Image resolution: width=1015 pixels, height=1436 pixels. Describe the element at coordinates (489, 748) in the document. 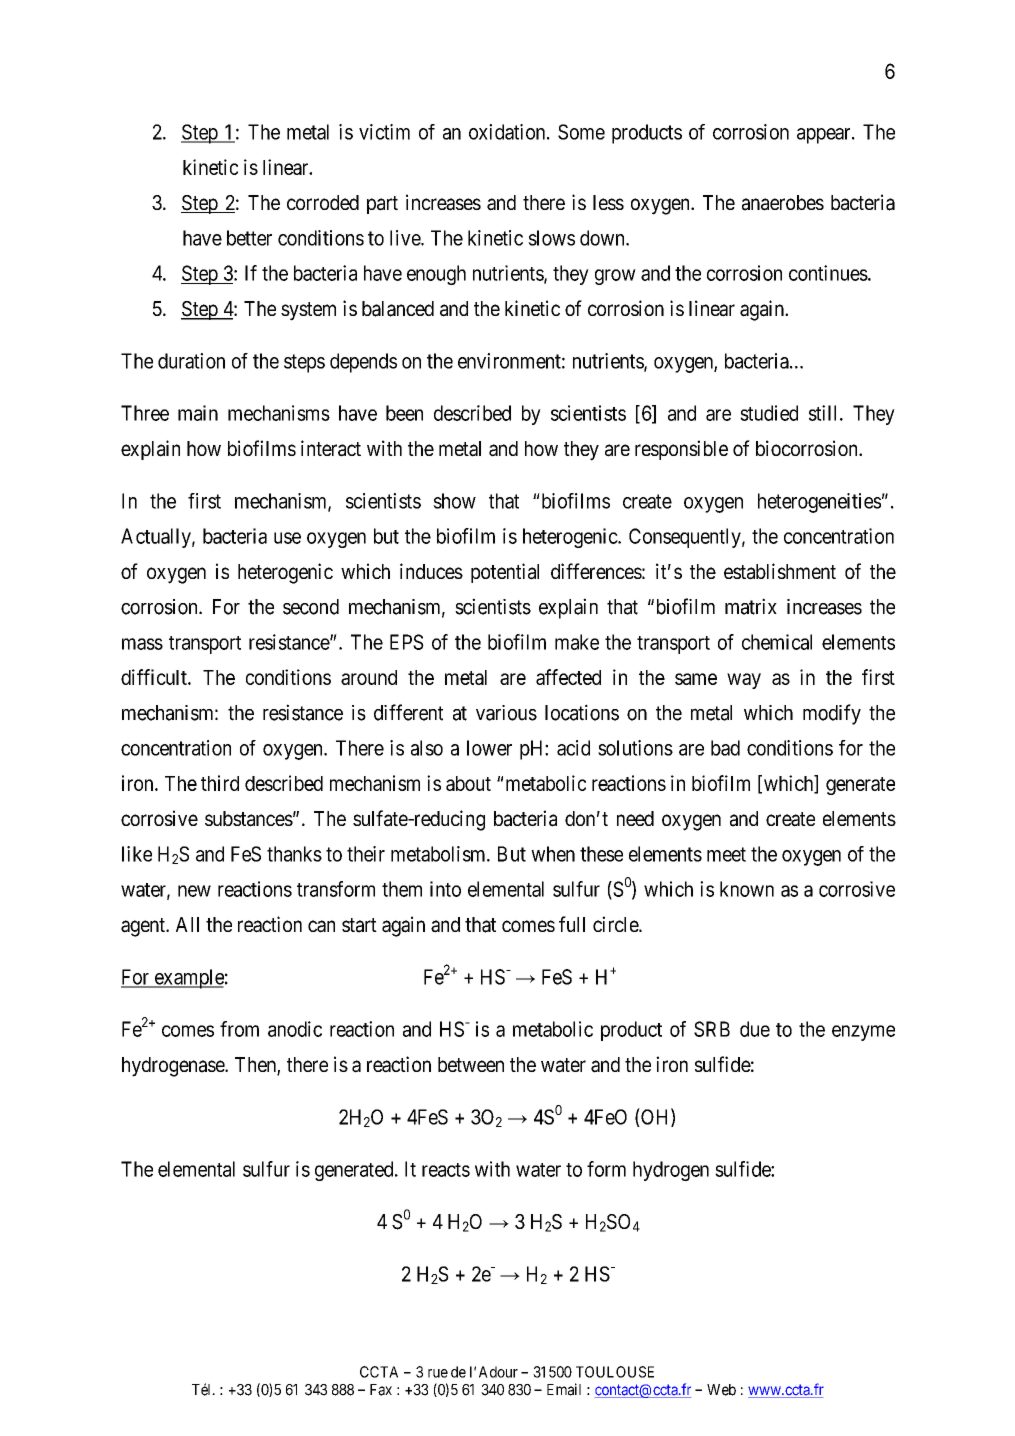

I see `lower` at that location.
